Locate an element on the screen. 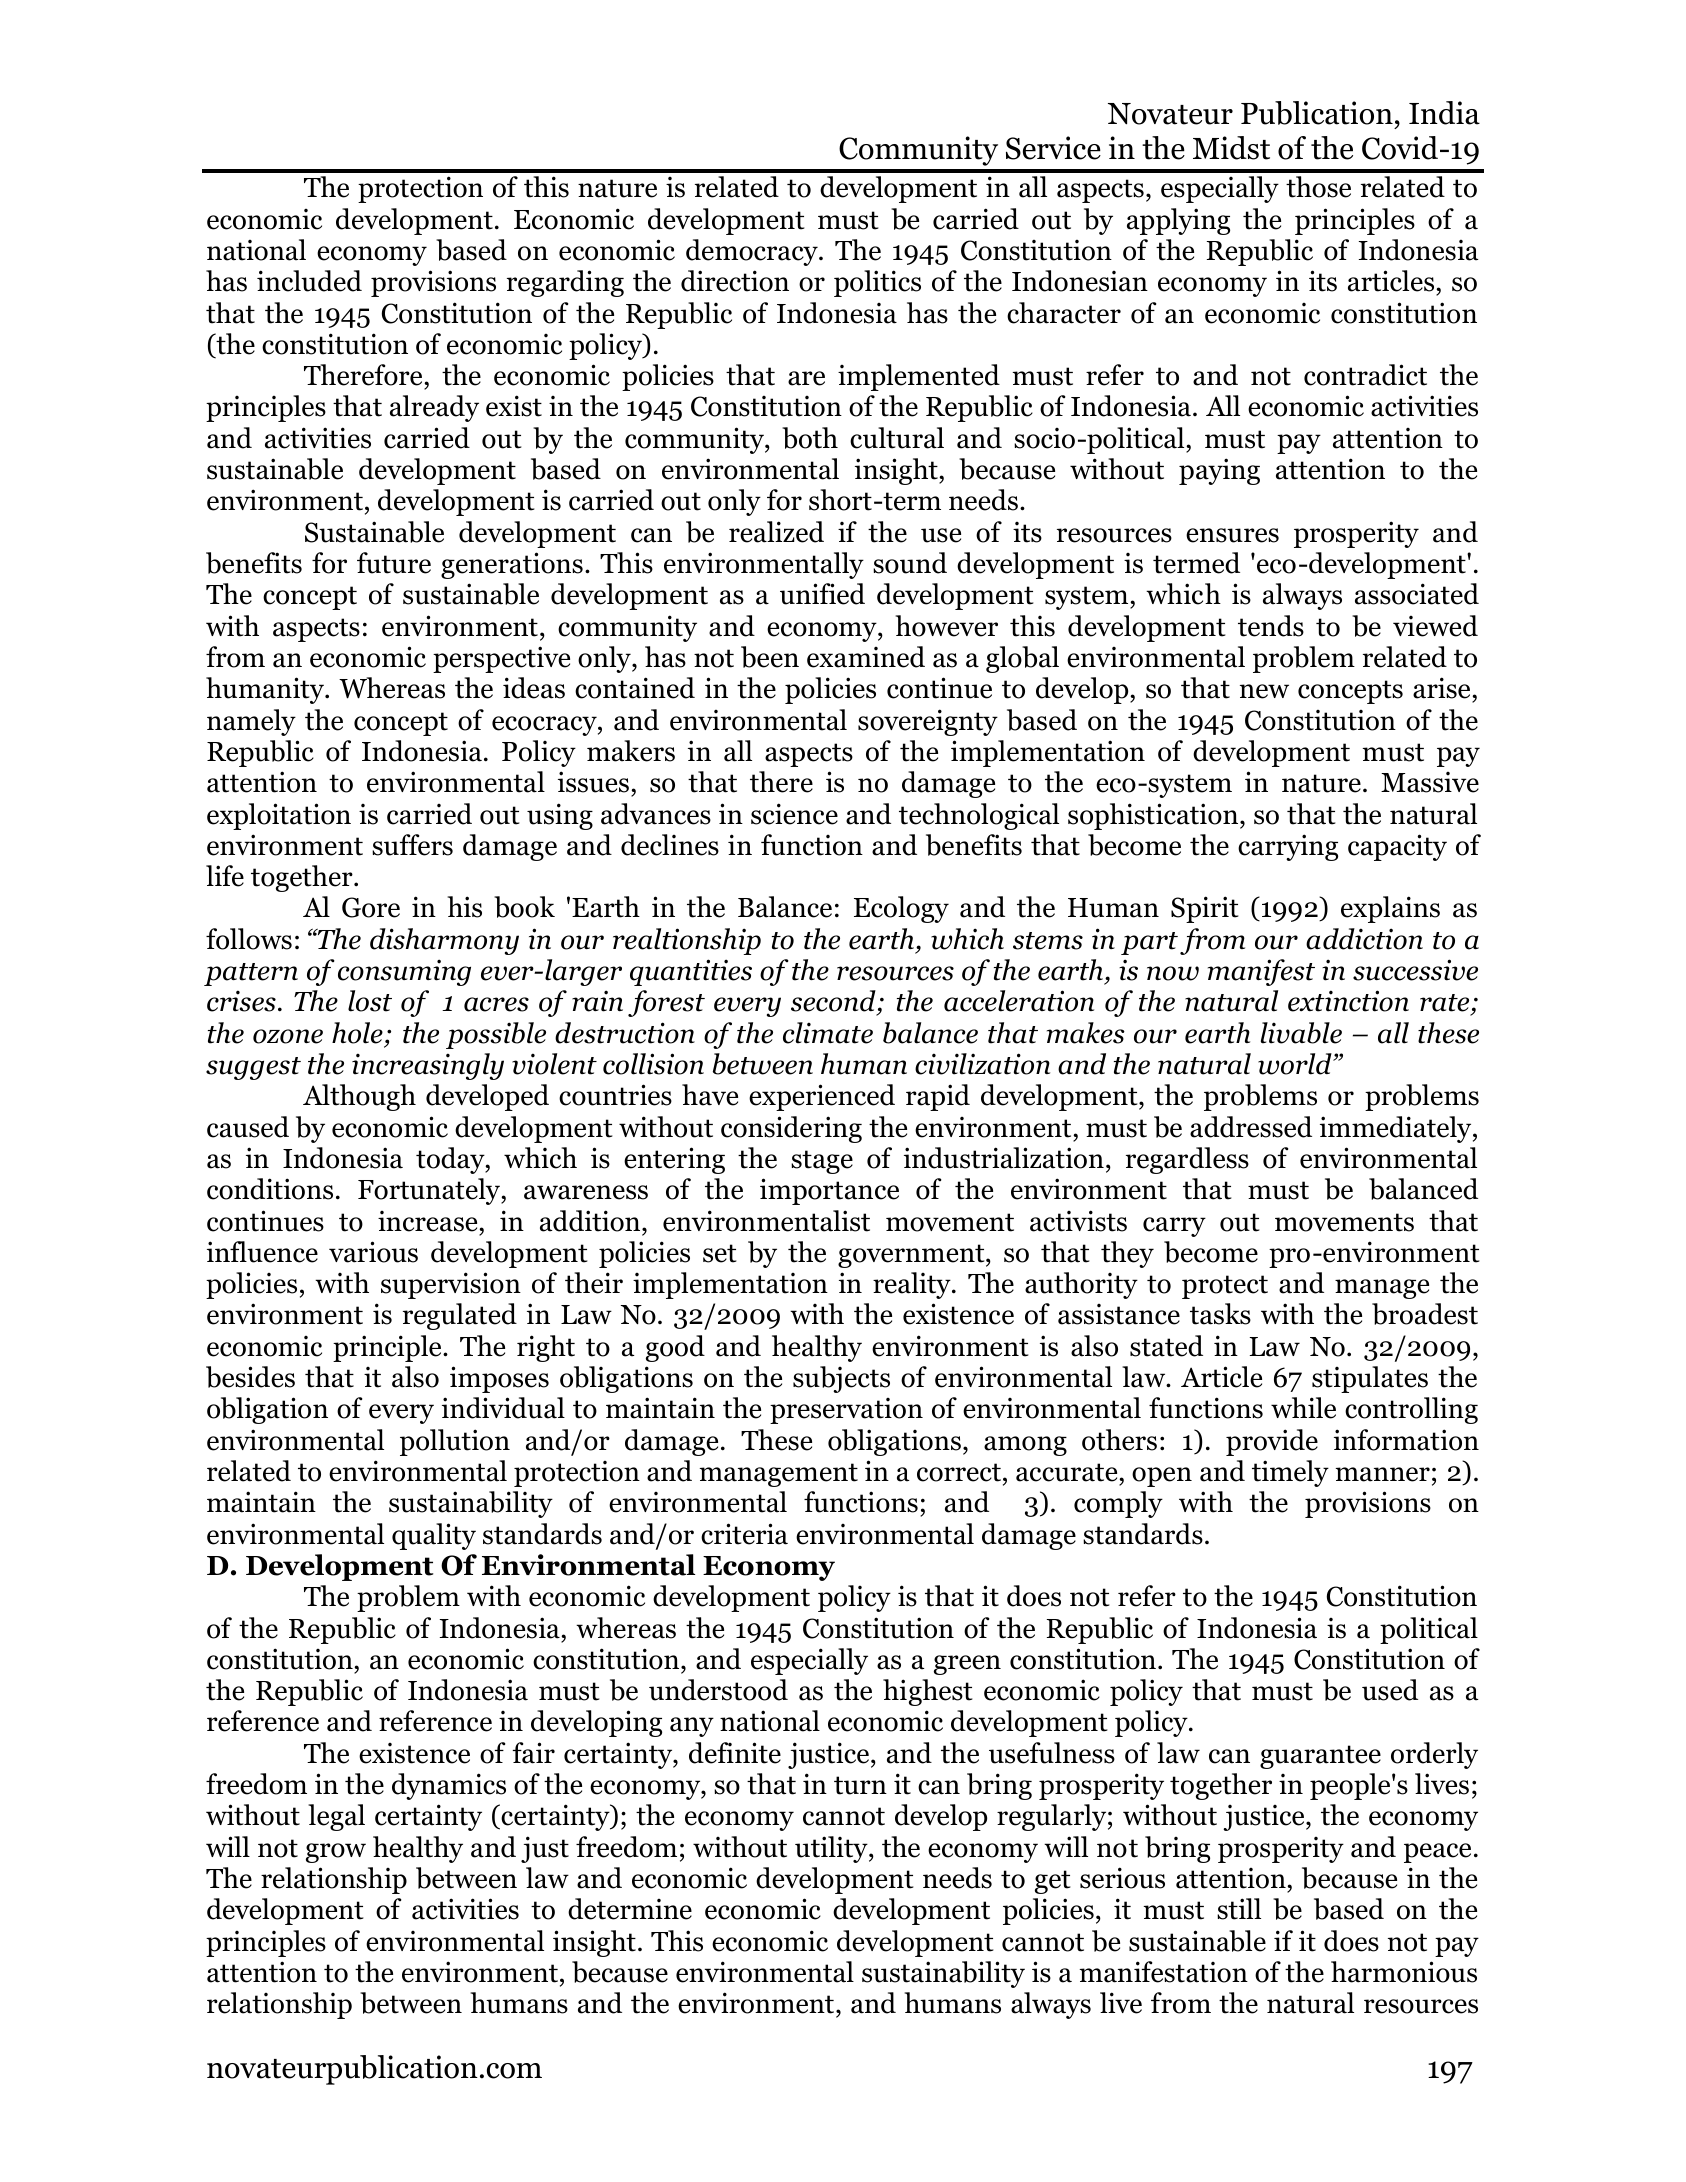  livable is located at coordinates (1301, 1033).
